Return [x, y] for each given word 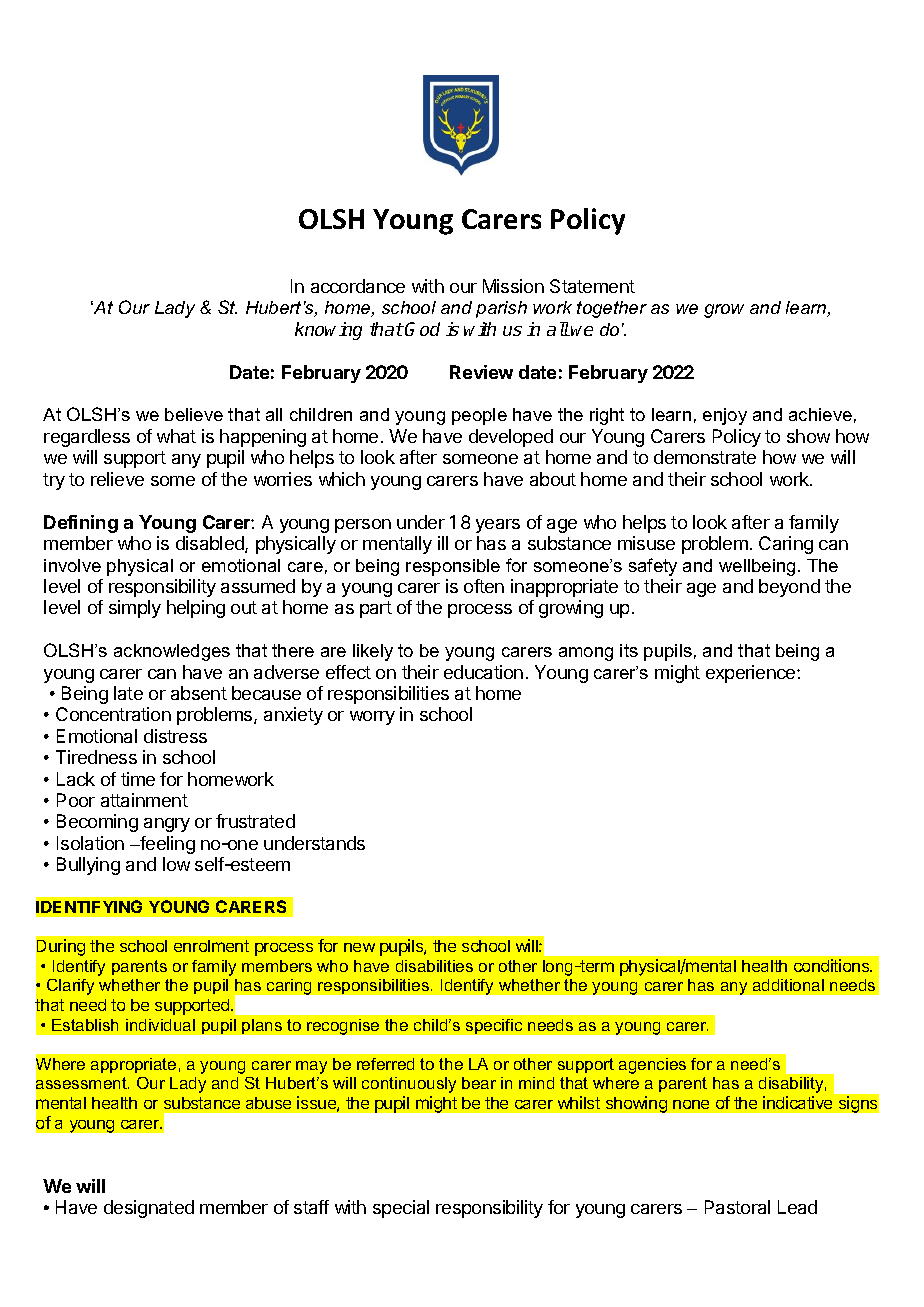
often [484, 586]
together [612, 309]
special [401, 1209]
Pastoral [737, 1207]
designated [149, 1209]
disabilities [434, 966]
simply [135, 609]
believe [194, 414]
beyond [789, 588]
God [422, 329]
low [176, 864]
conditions [833, 965]
